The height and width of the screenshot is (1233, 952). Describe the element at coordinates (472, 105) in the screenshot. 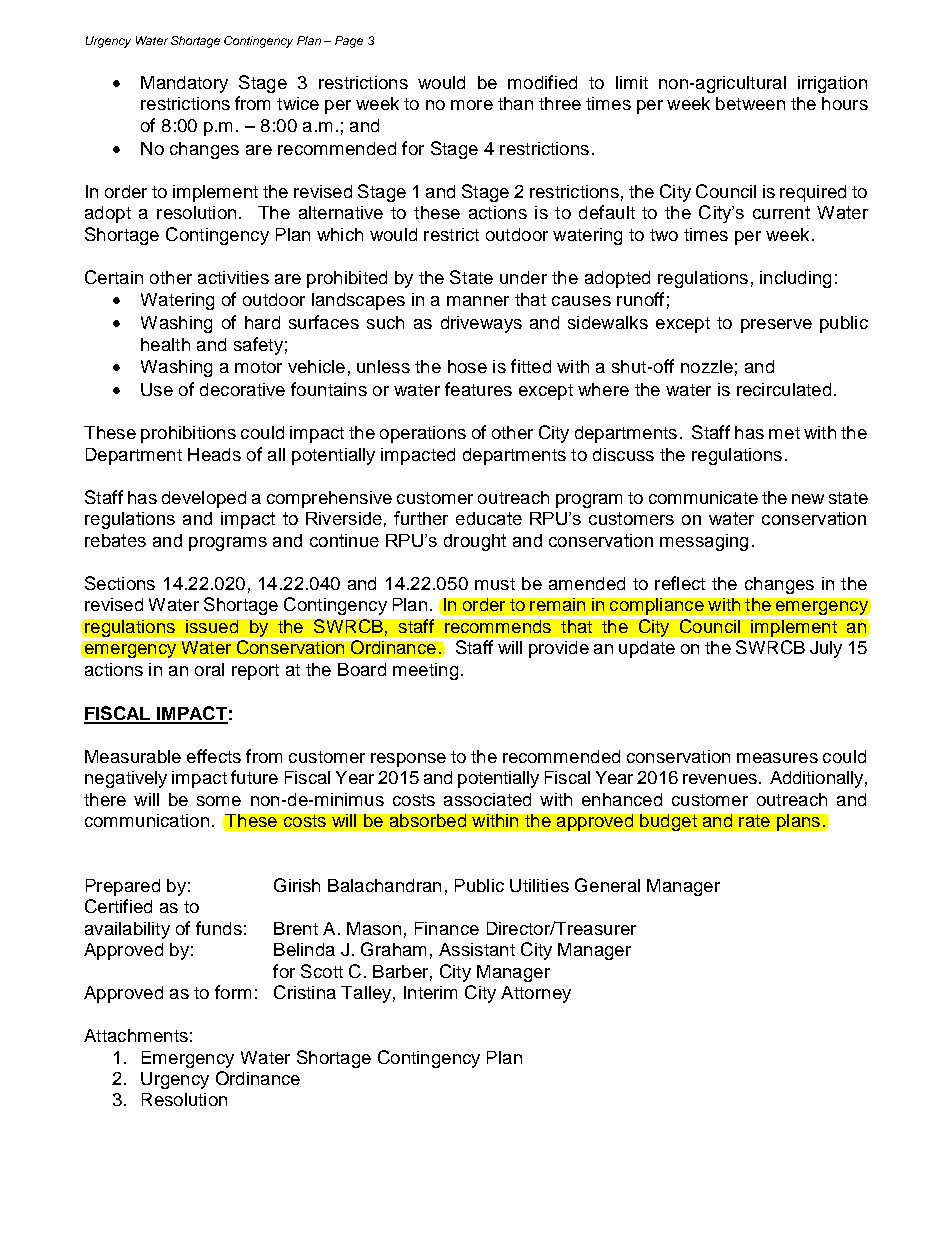

I see `more` at that location.
